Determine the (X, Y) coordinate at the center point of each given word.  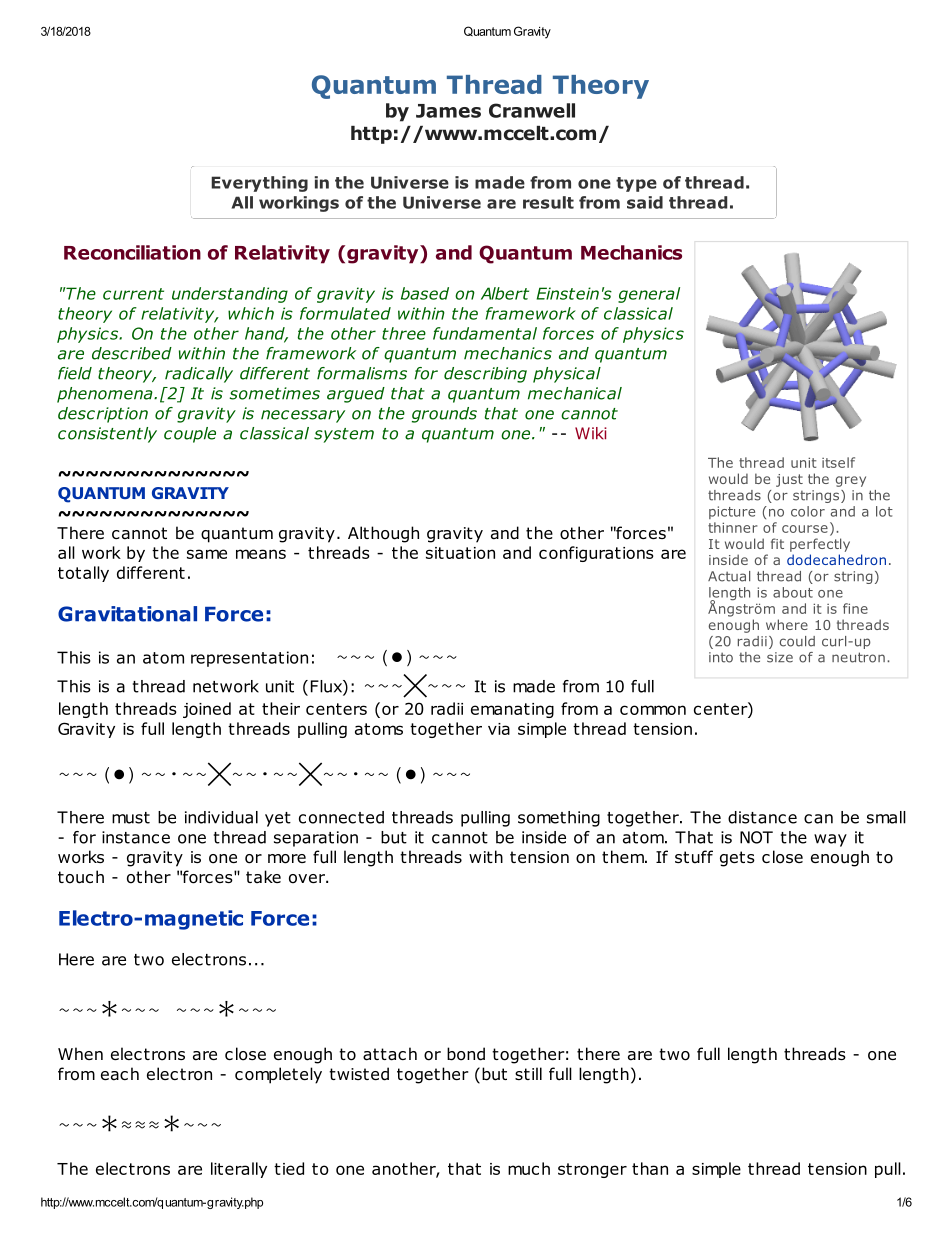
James (448, 111)
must (131, 818)
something (559, 819)
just (789, 480)
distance (762, 817)
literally (239, 1170)
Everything (259, 184)
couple (190, 435)
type (636, 184)
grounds (444, 415)
